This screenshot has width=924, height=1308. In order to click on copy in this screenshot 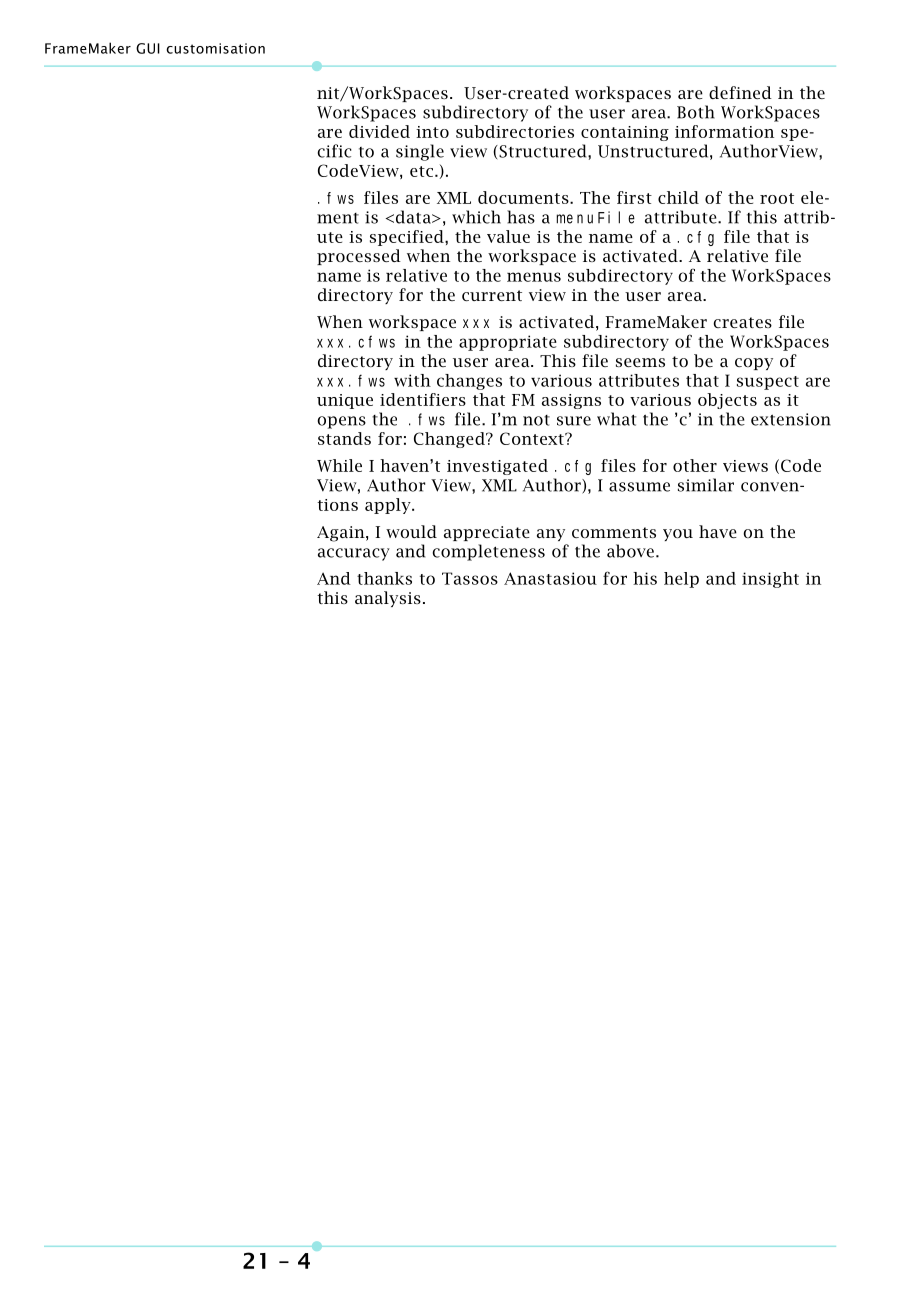, I will do `click(754, 364)`.
